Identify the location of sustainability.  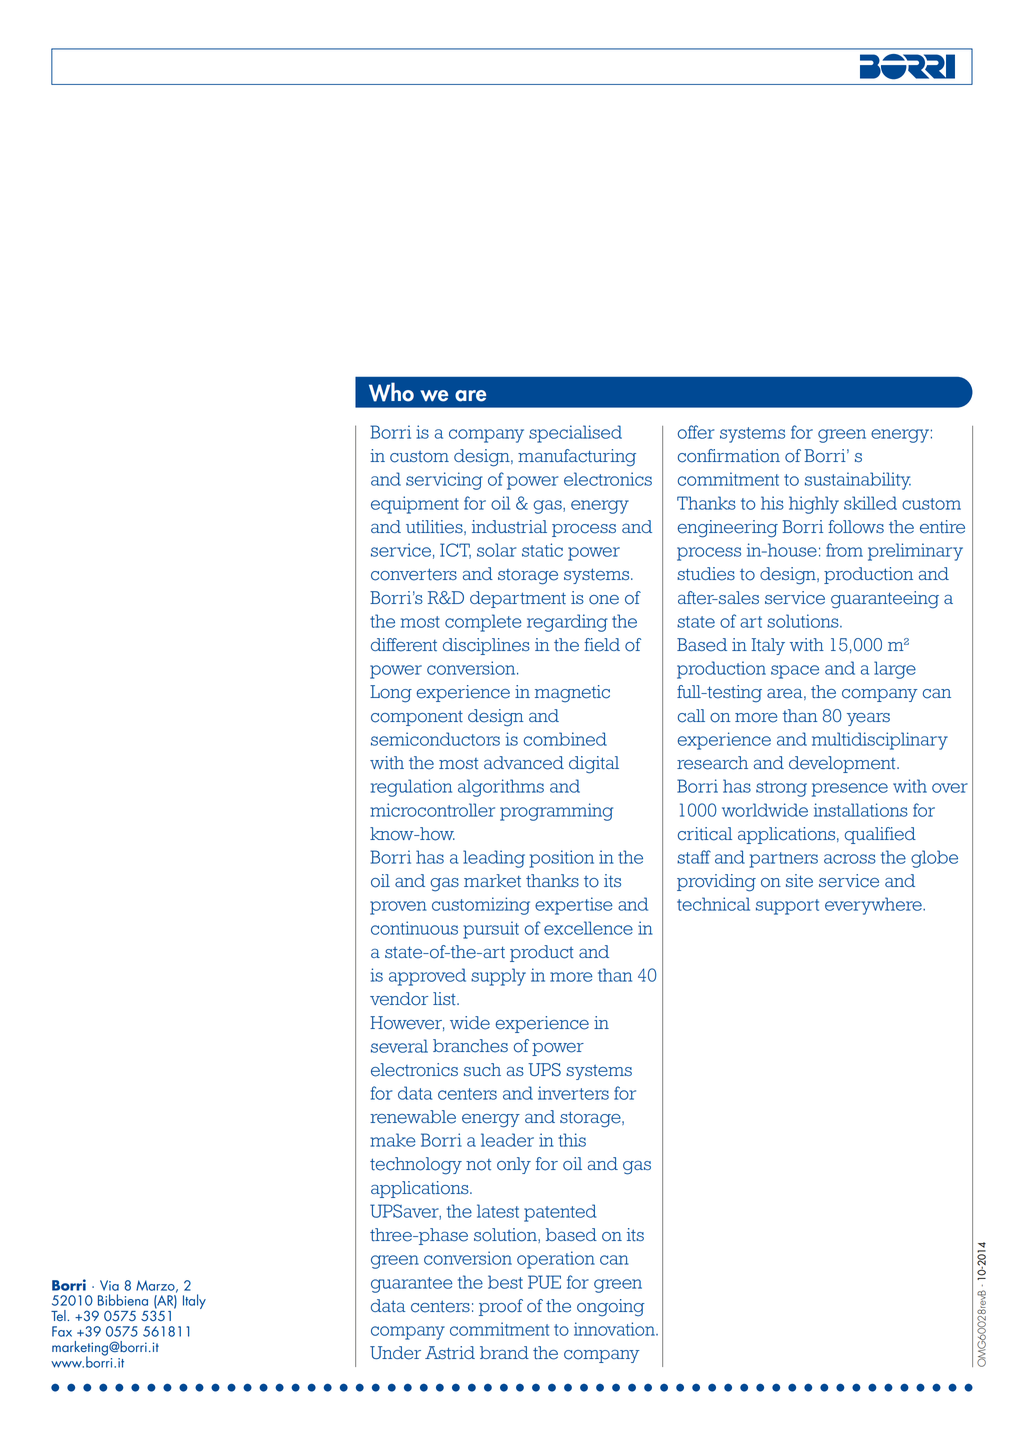
(858, 481).
